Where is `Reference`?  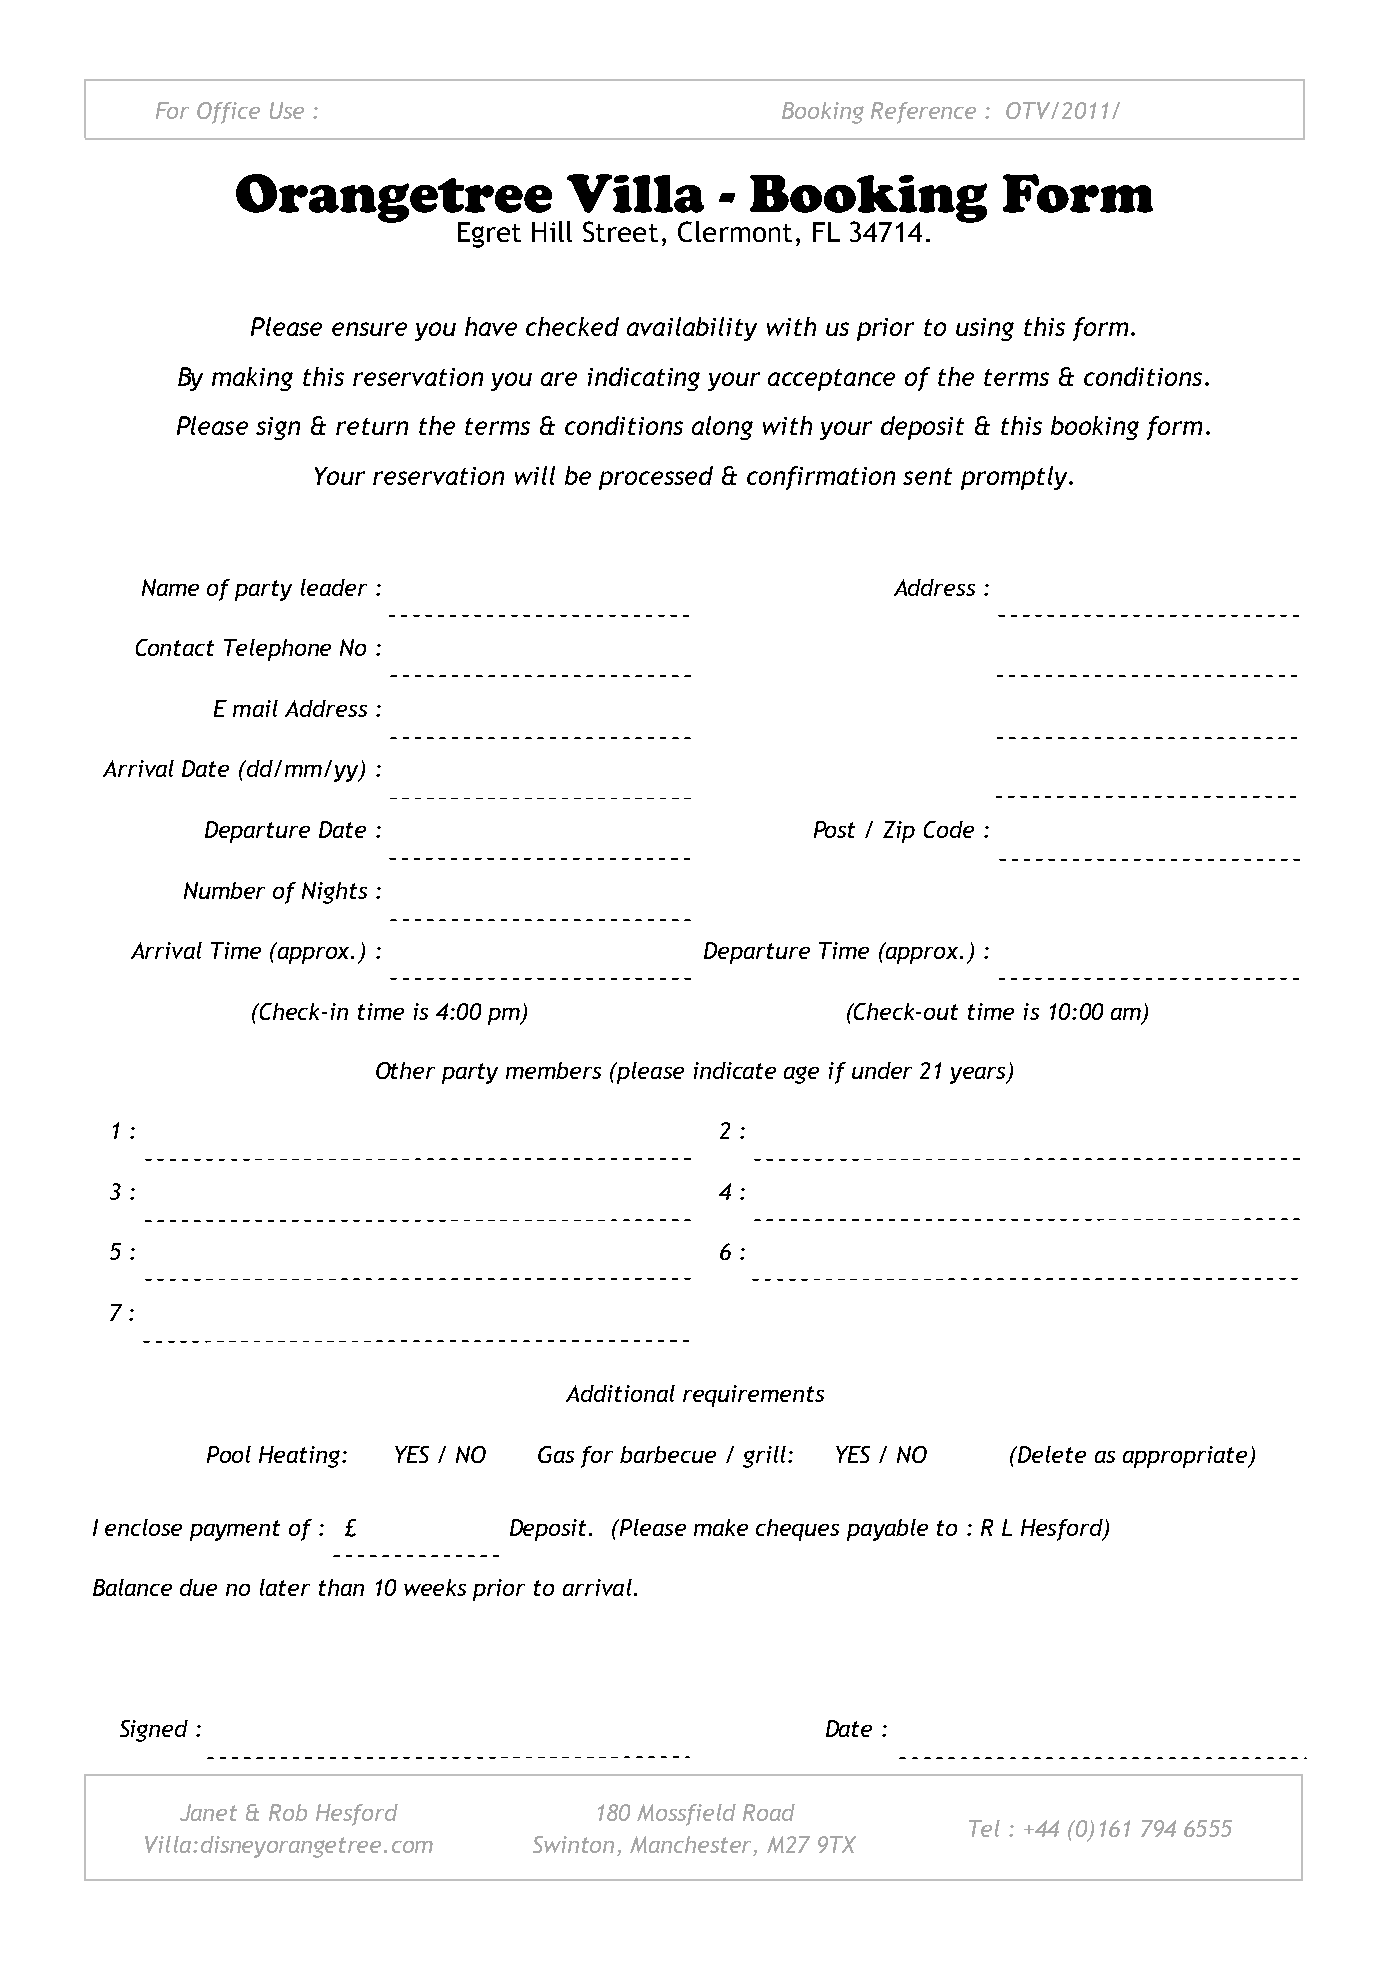 Reference is located at coordinates (923, 113).
